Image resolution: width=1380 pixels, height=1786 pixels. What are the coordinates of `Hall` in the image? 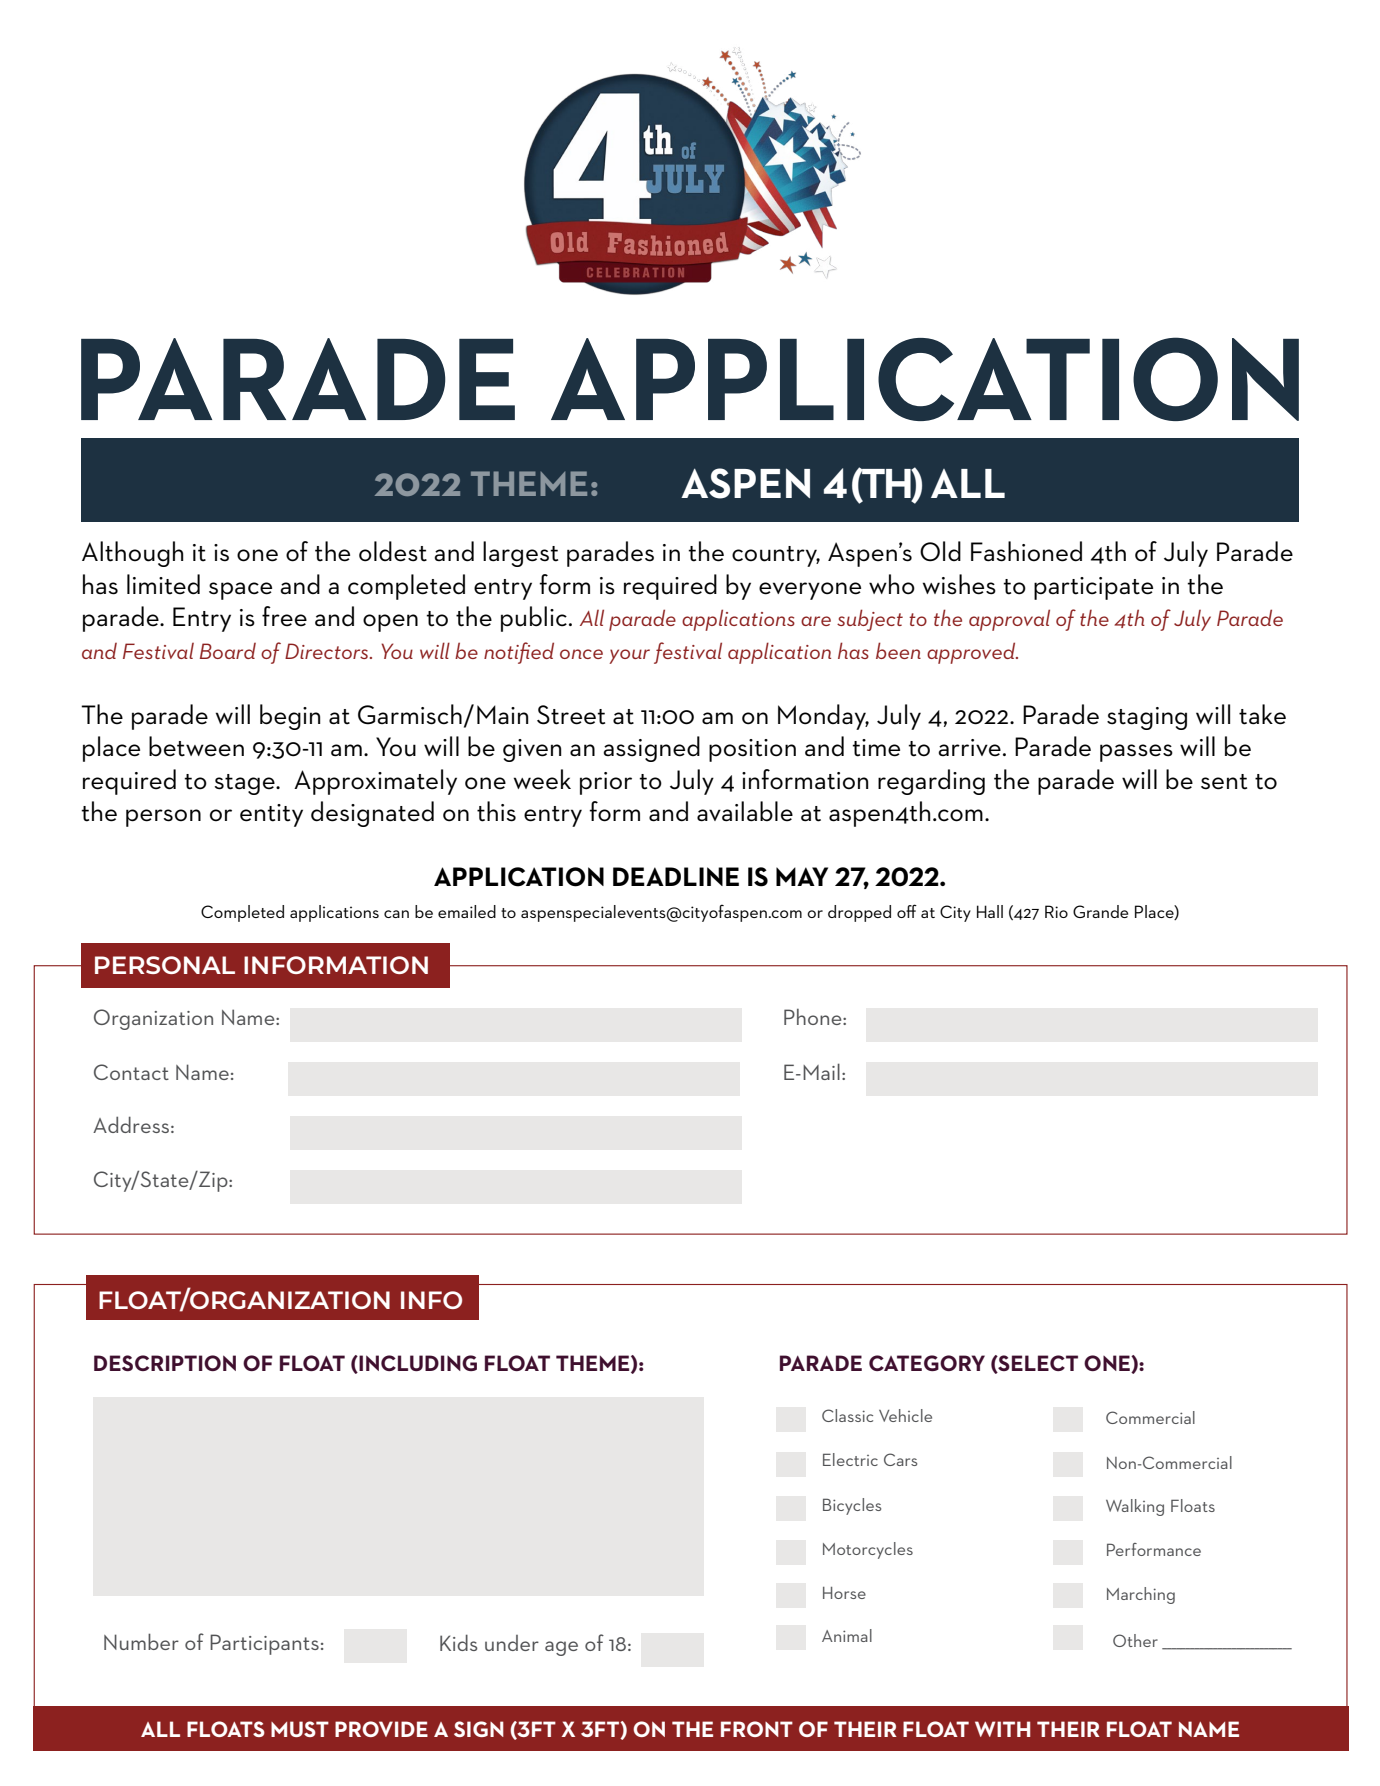 It's located at (990, 911).
